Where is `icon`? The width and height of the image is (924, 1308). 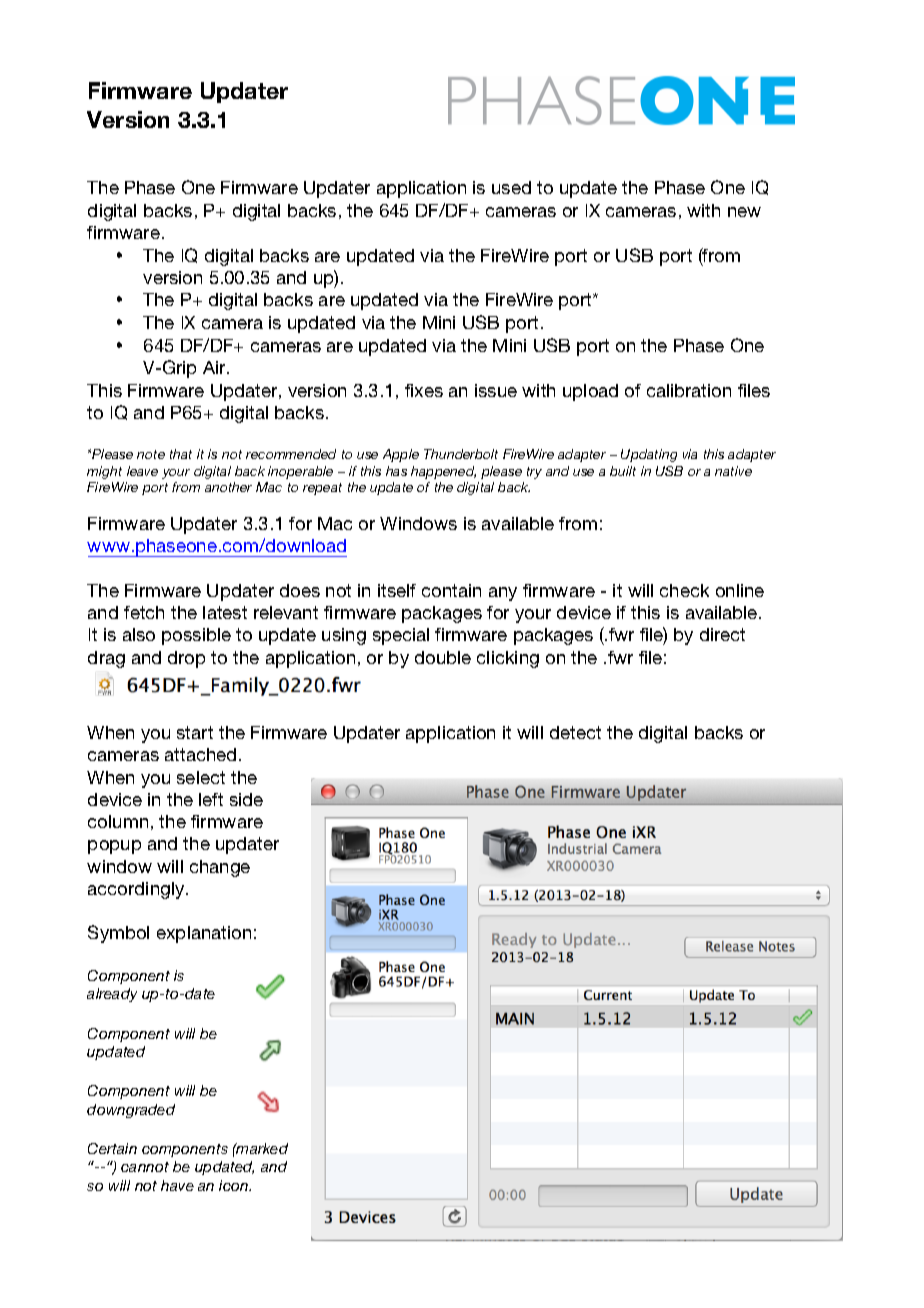 icon is located at coordinates (235, 1185).
